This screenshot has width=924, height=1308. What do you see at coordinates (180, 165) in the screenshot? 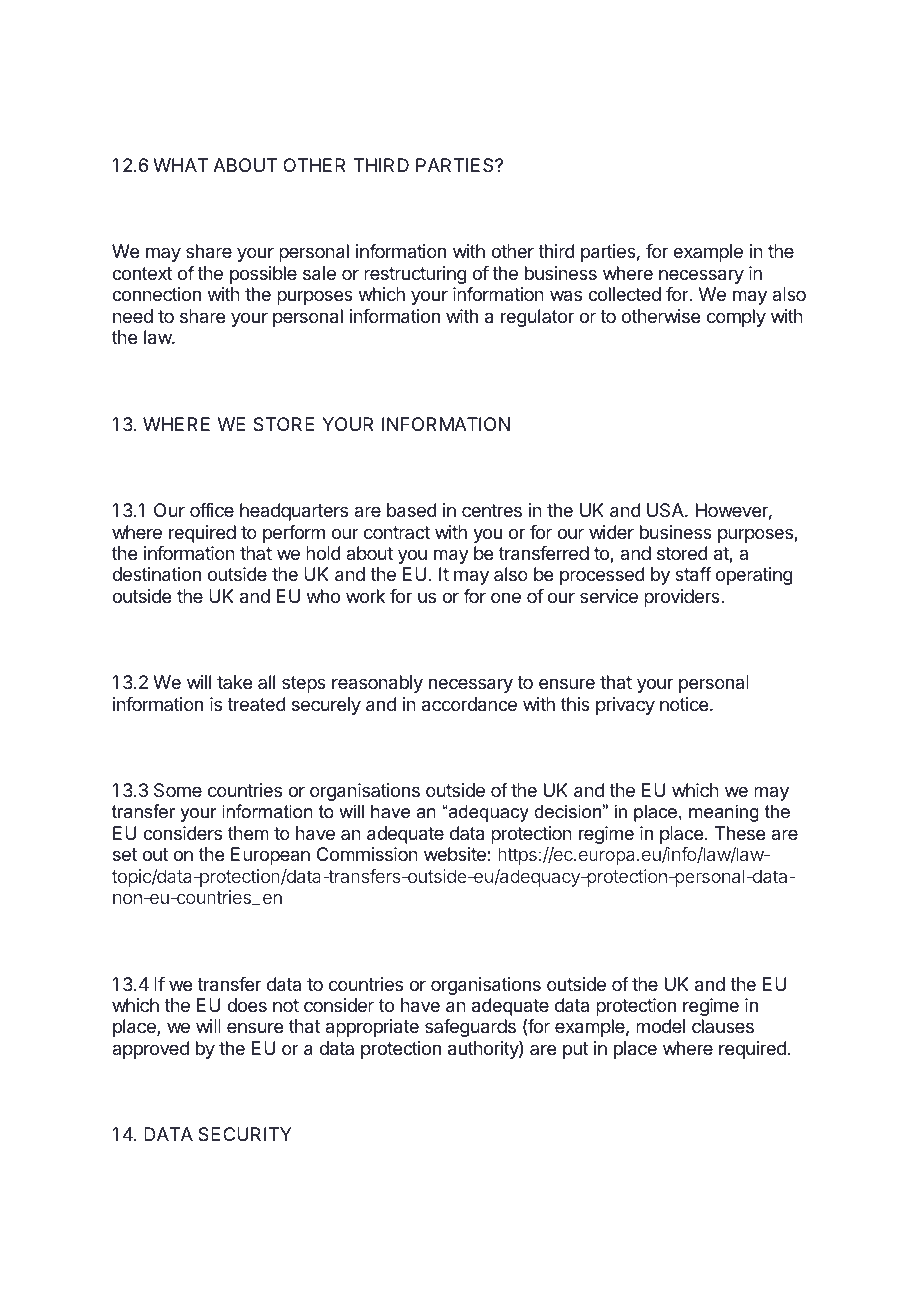
I see `WHAT` at bounding box center [180, 165].
